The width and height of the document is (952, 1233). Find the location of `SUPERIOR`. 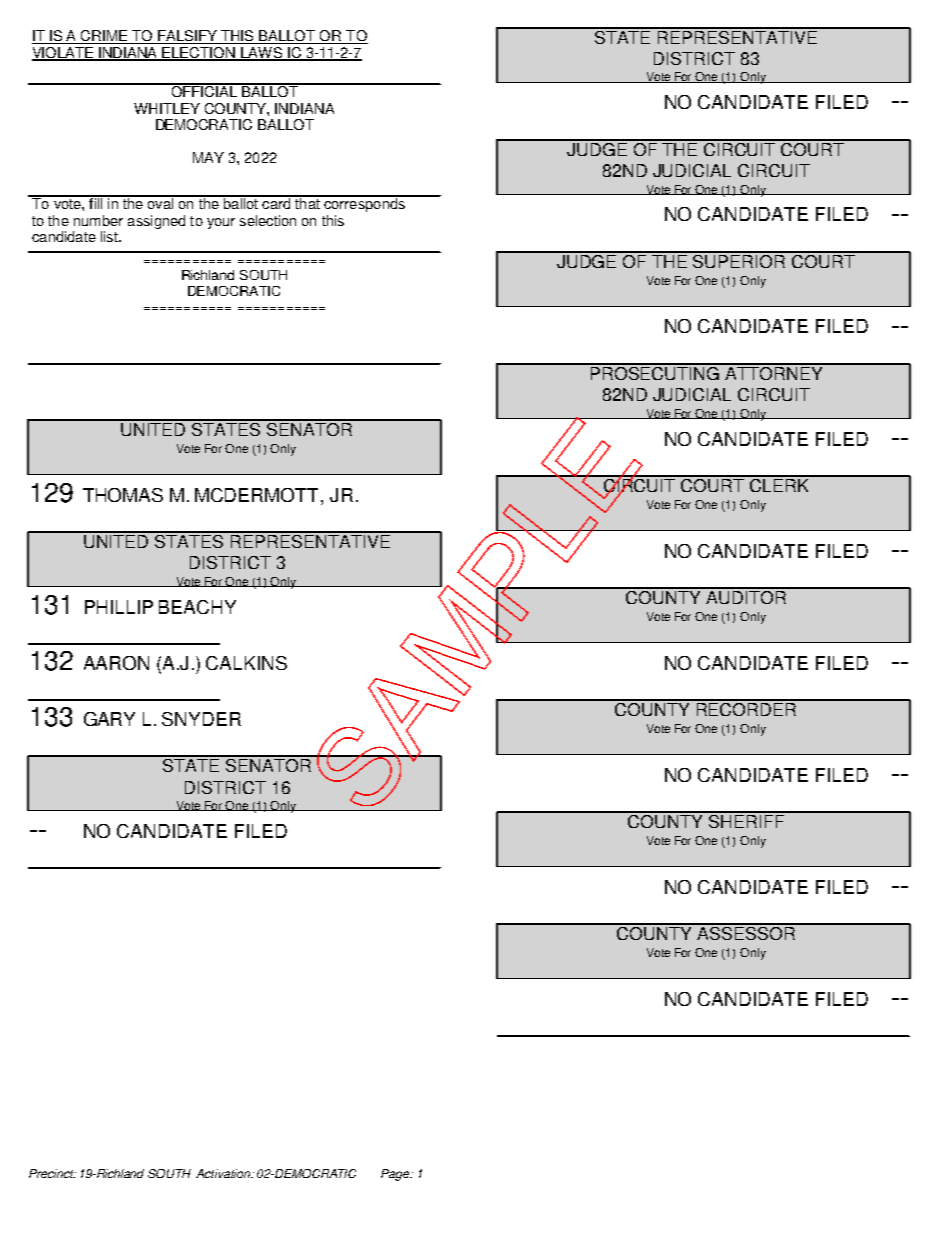

SUPERIOR is located at coordinates (740, 260).
